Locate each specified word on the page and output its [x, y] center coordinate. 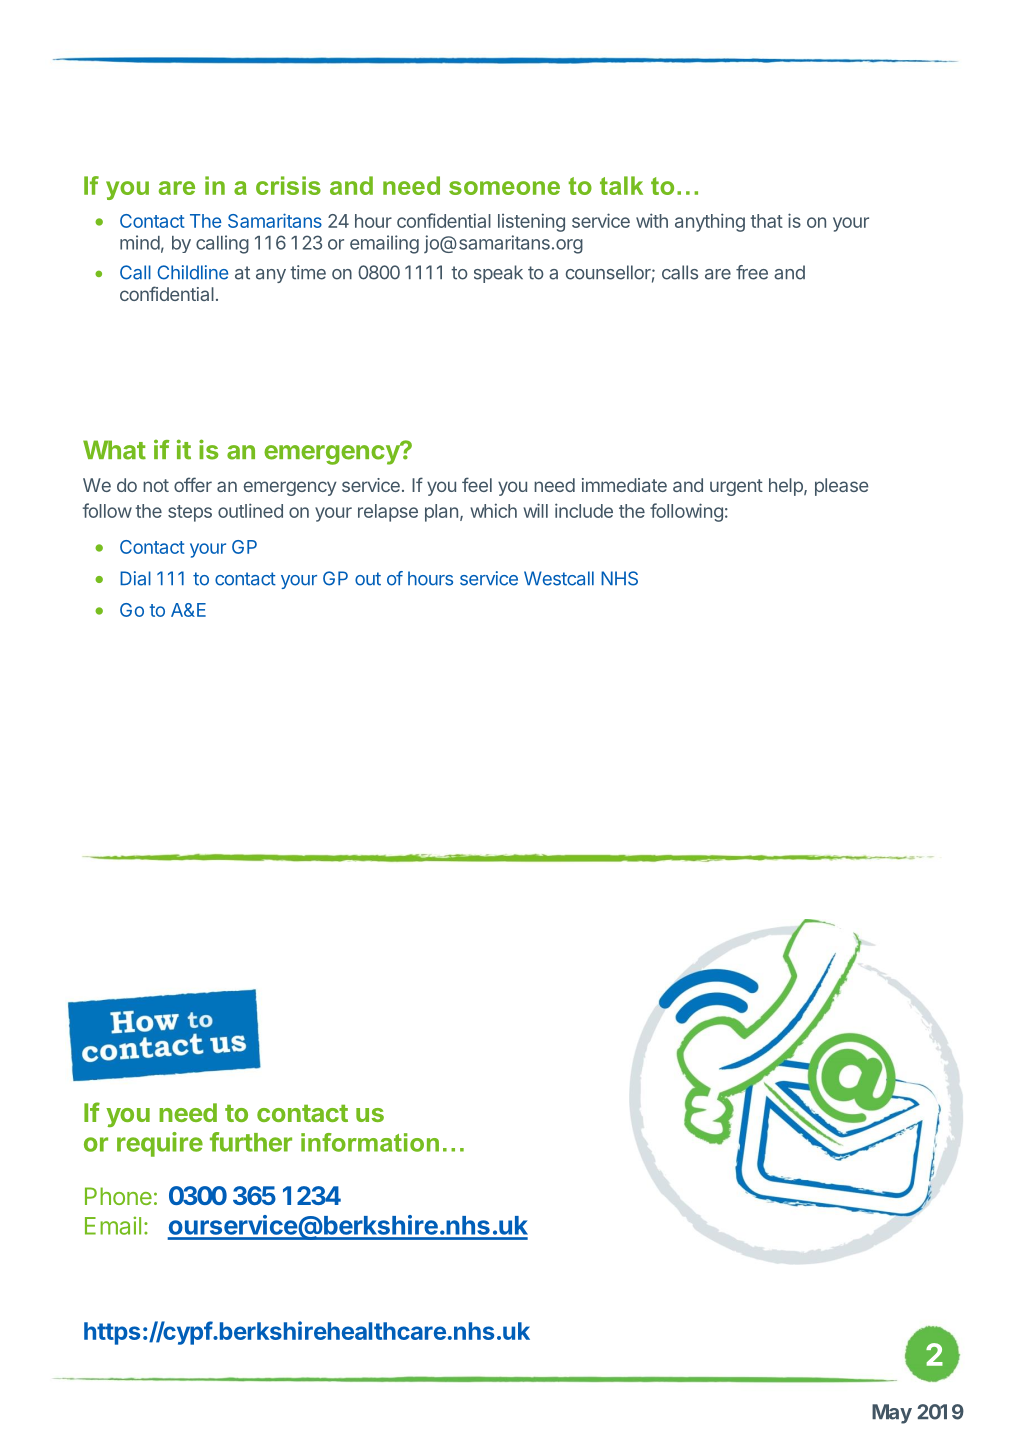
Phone [118, 1196]
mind [140, 242]
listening [531, 222]
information [370, 1142]
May [892, 1414]
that [767, 221]
